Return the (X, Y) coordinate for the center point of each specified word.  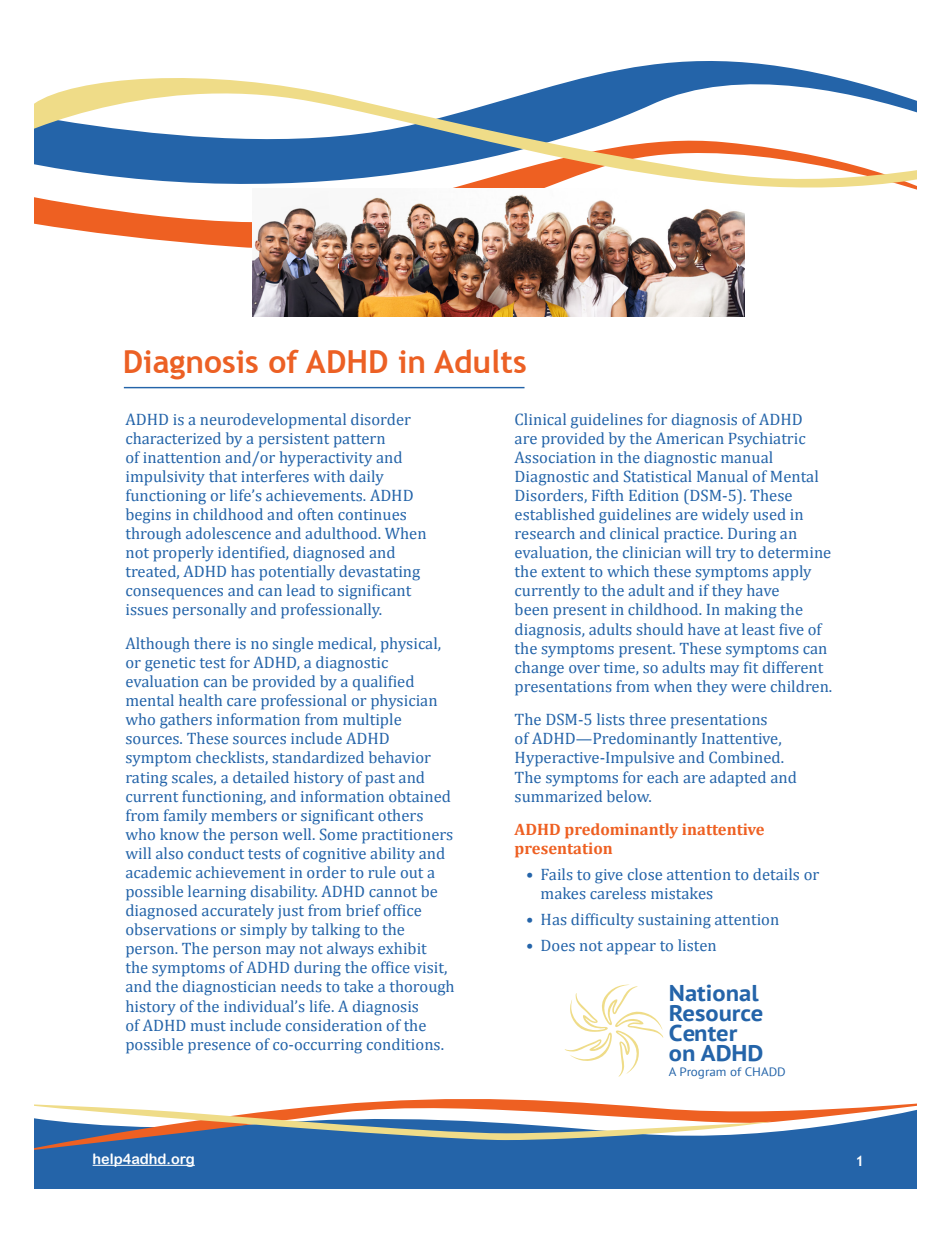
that (223, 476)
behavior (400, 757)
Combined (746, 757)
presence (219, 1048)
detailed (261, 777)
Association (555, 457)
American (690, 438)
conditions (404, 1044)
